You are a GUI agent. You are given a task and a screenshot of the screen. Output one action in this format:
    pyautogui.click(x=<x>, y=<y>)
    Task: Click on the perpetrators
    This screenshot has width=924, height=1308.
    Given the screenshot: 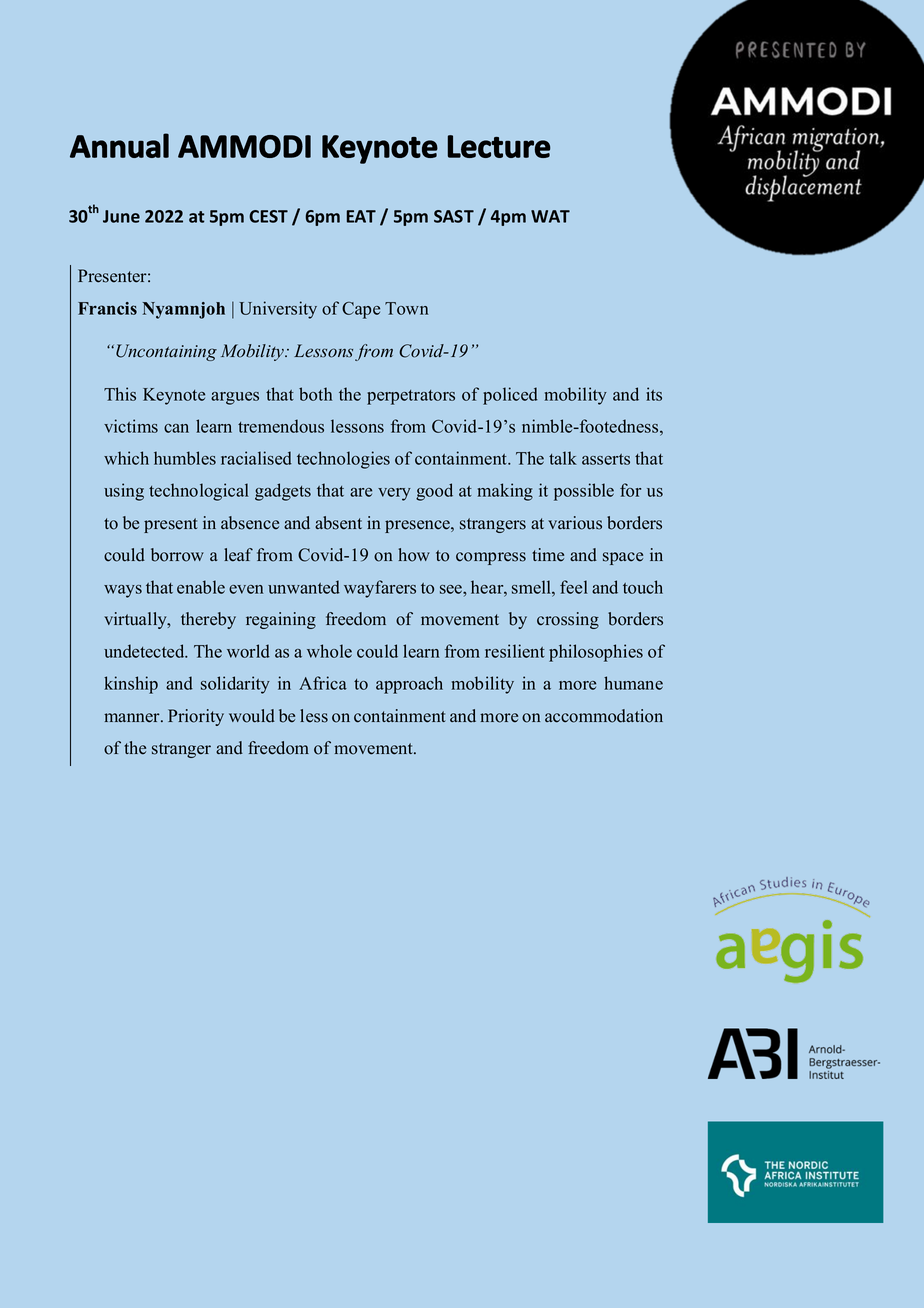 What is the action you would take?
    pyautogui.click(x=411, y=397)
